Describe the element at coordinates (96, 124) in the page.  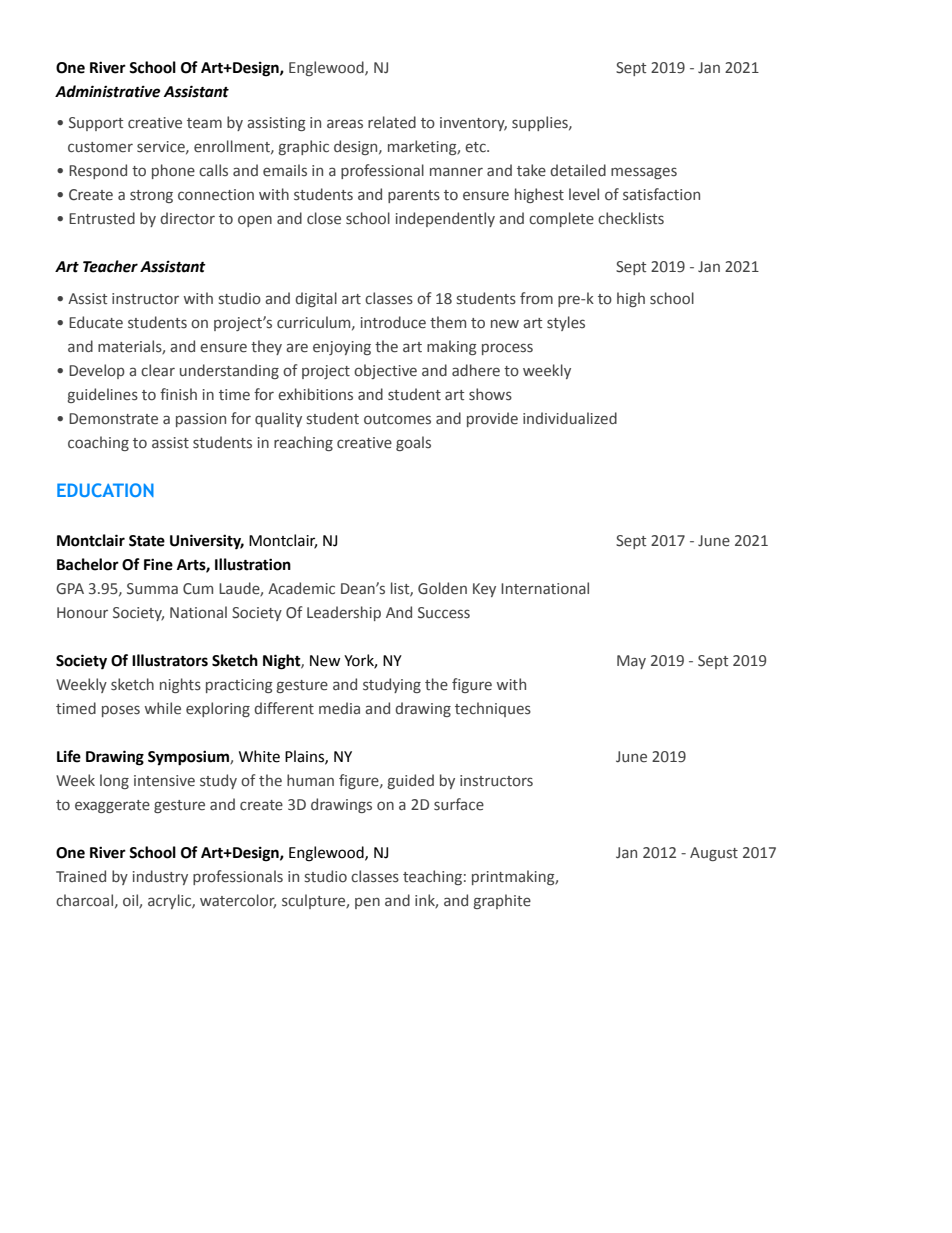
I see `Support` at that location.
